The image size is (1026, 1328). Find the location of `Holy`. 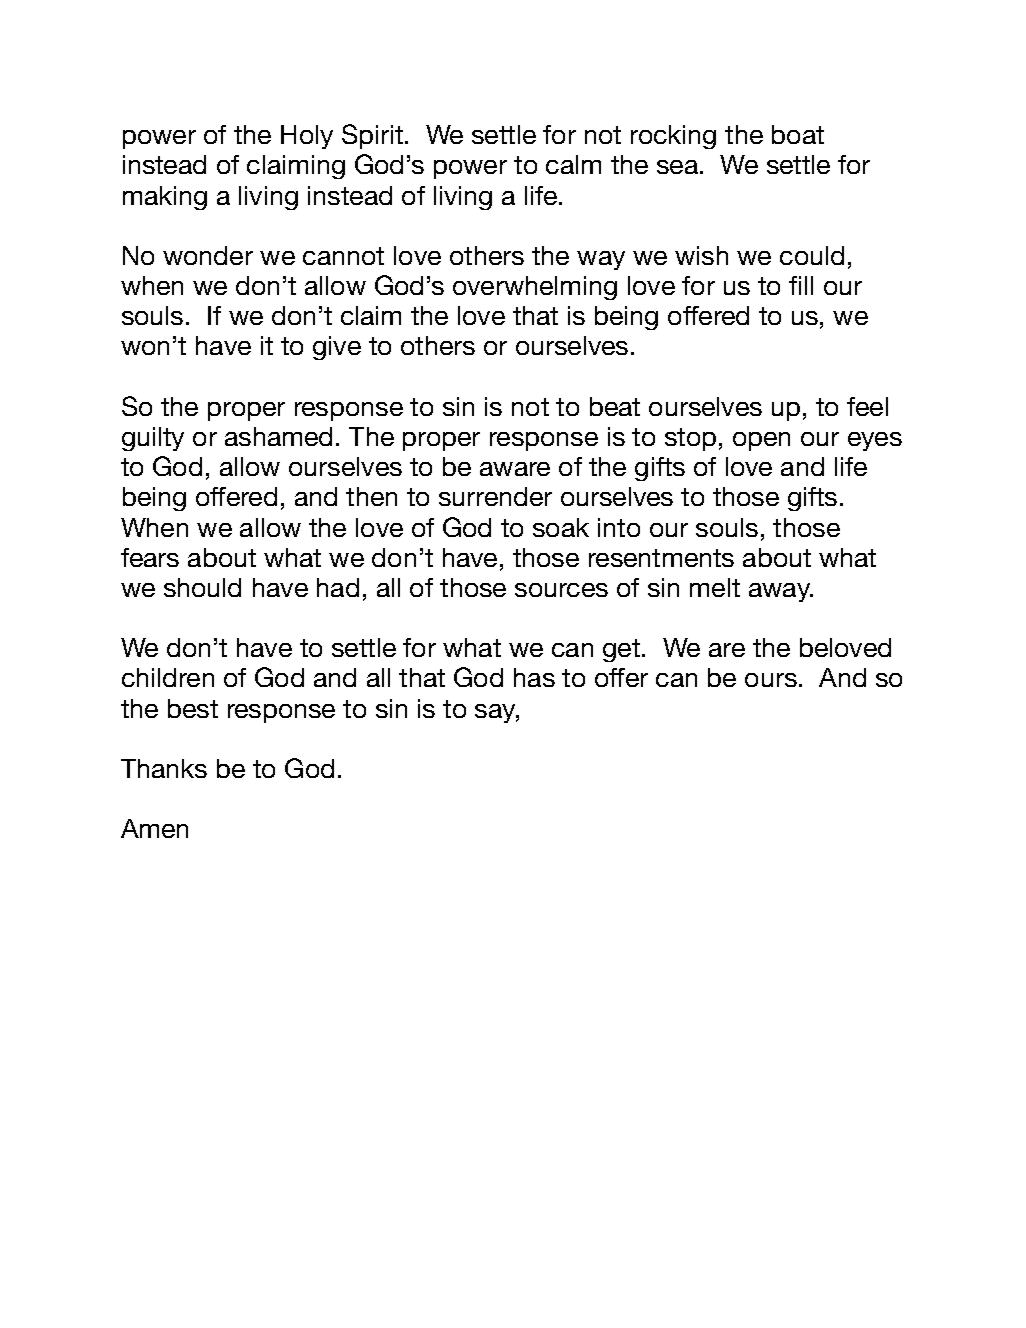

Holy is located at coordinates (307, 137).
